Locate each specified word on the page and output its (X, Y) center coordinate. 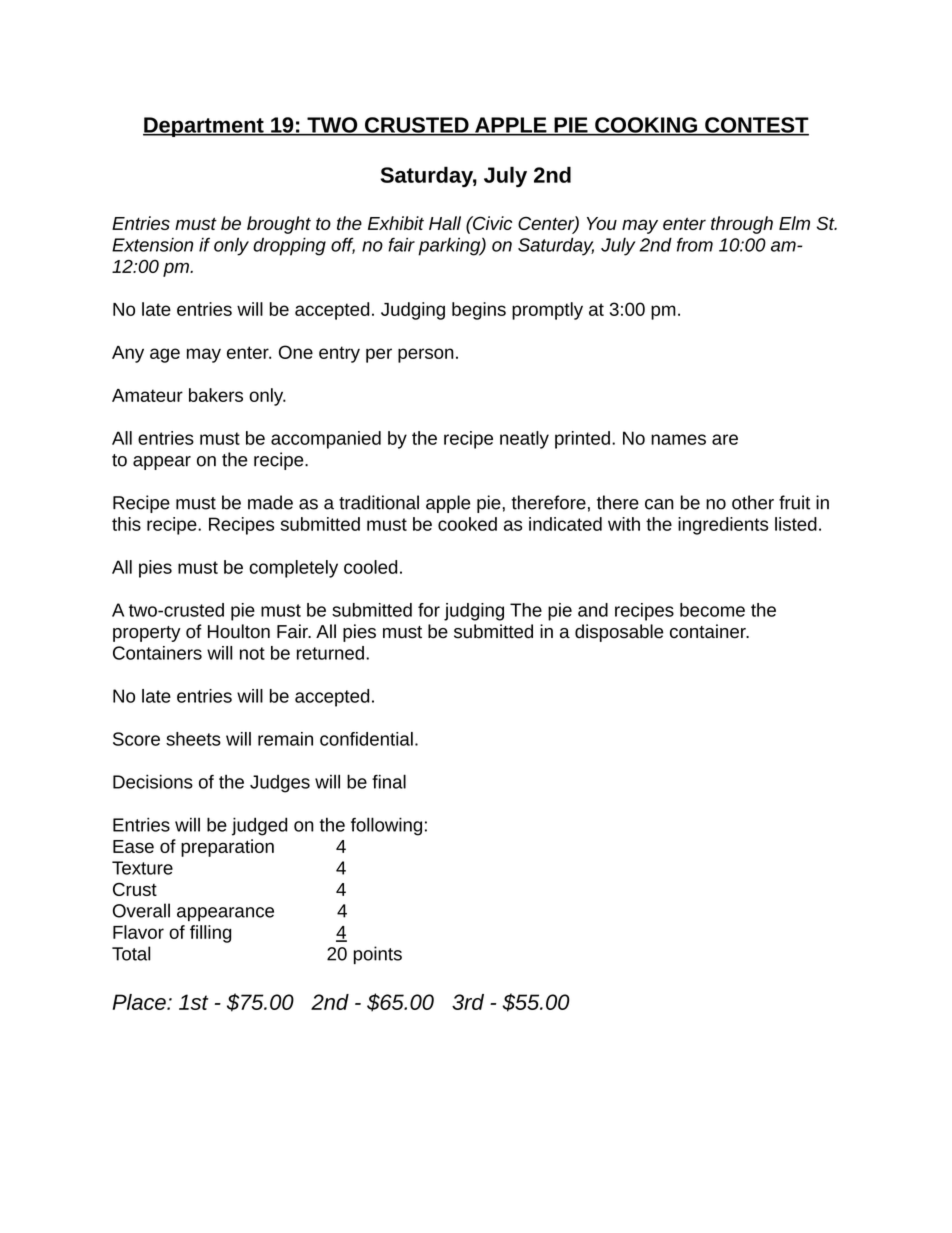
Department (204, 127)
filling (210, 934)
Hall (445, 223)
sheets (193, 739)
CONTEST (756, 126)
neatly (524, 440)
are (725, 439)
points (378, 955)
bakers (216, 395)
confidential (366, 739)
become (712, 610)
